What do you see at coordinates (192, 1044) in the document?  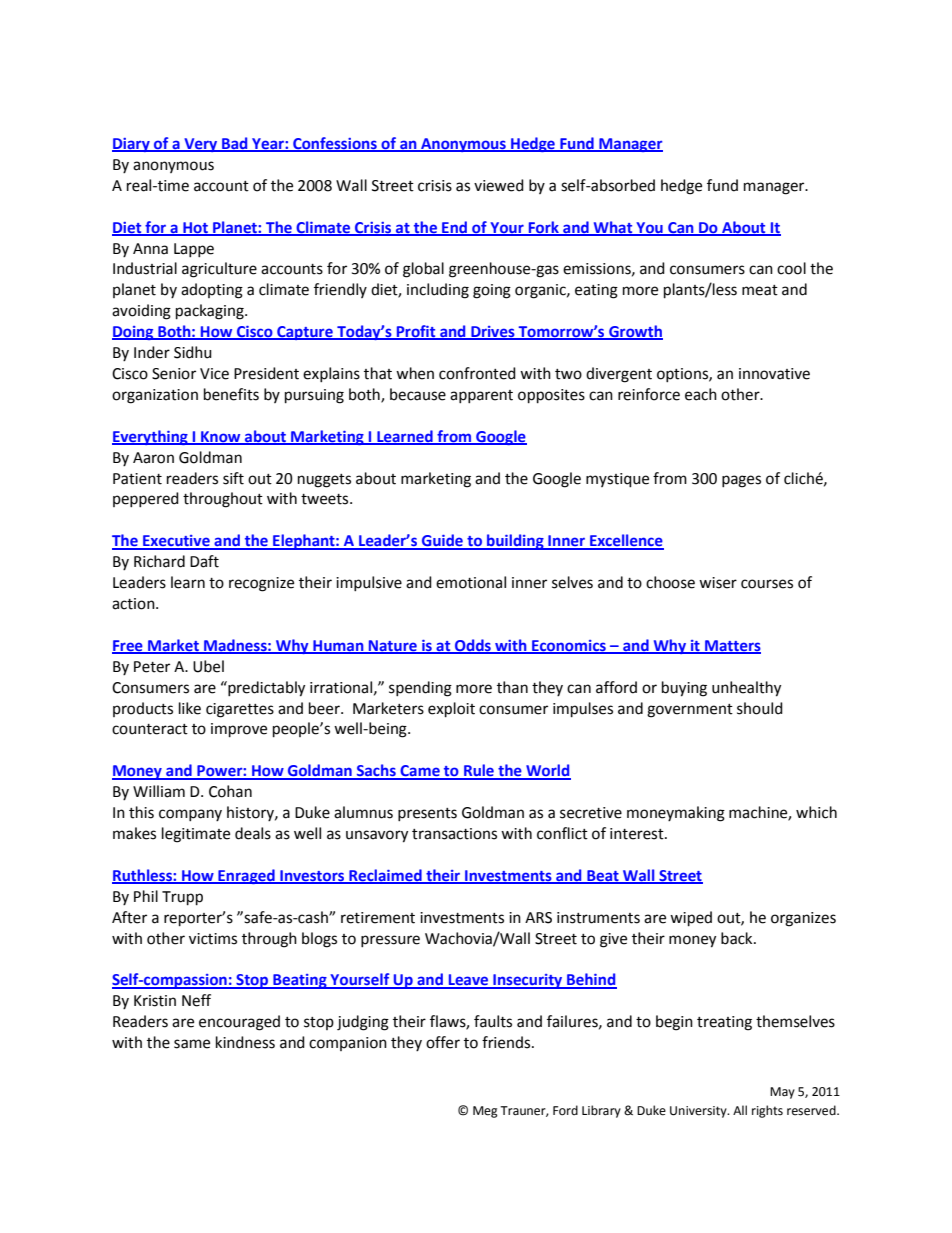 I see `same` at bounding box center [192, 1044].
